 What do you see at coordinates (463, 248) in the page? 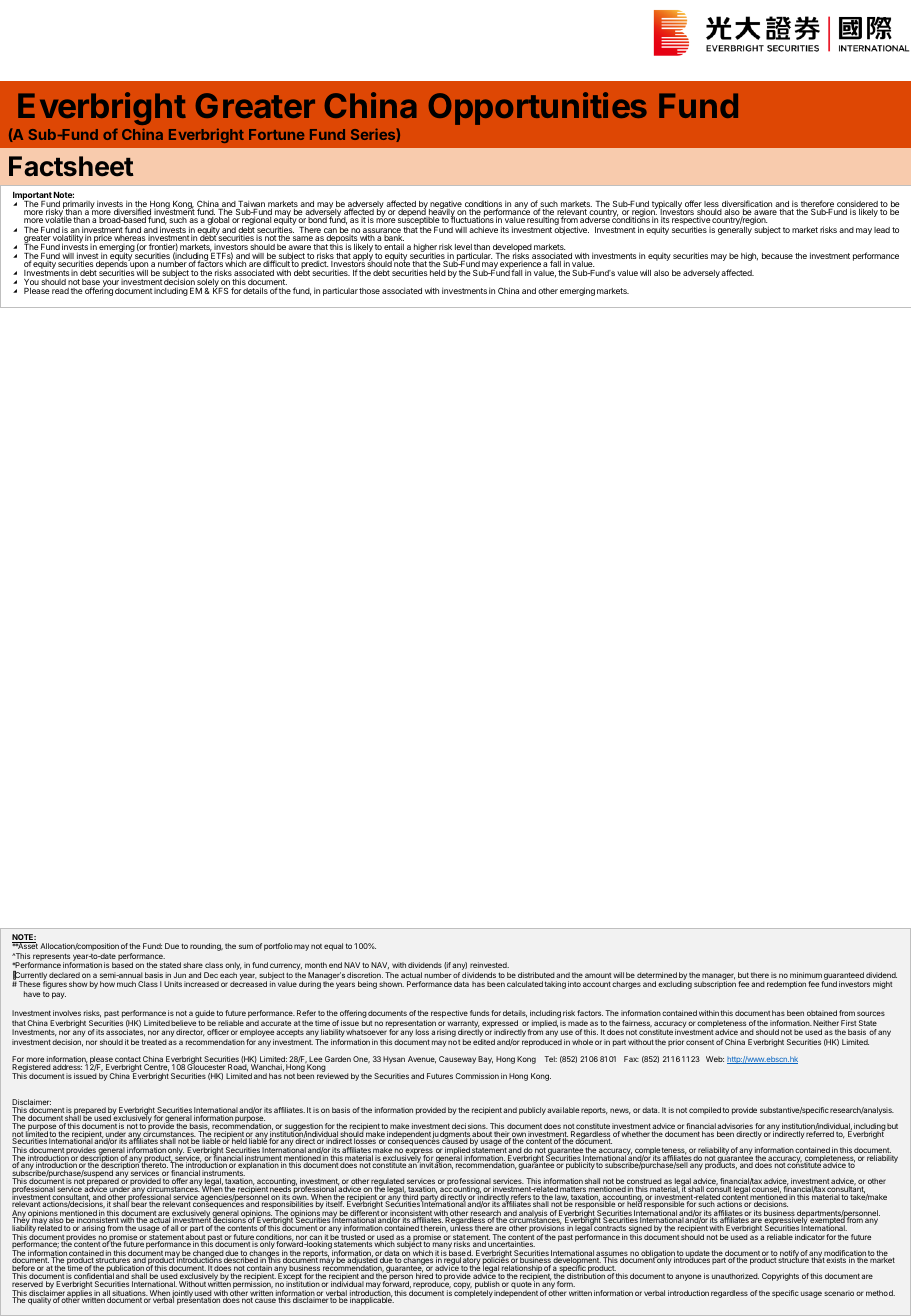
I see `level` at bounding box center [463, 248].
